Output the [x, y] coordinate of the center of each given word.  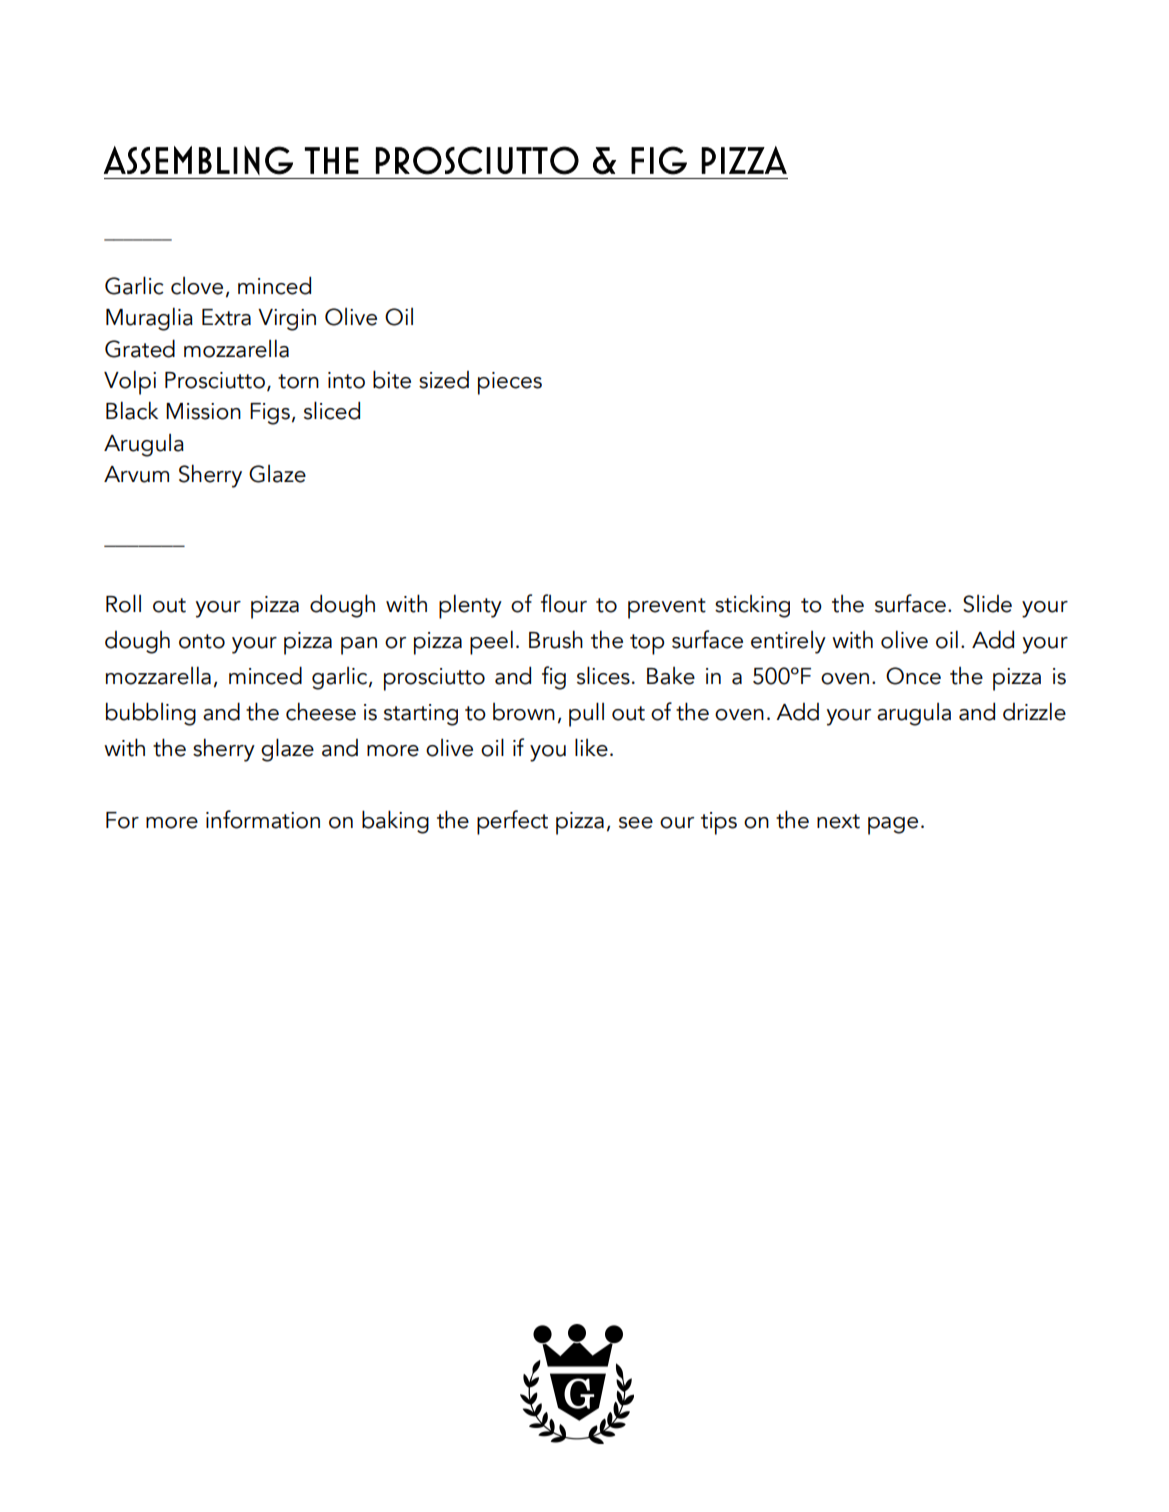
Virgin [287, 320]
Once [913, 676]
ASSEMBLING [198, 160]
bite [392, 379]
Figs [270, 414]
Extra [226, 317]
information [263, 819]
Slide [987, 604]
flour [564, 603]
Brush [556, 639]
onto [202, 641]
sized [444, 380]
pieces [510, 383]
